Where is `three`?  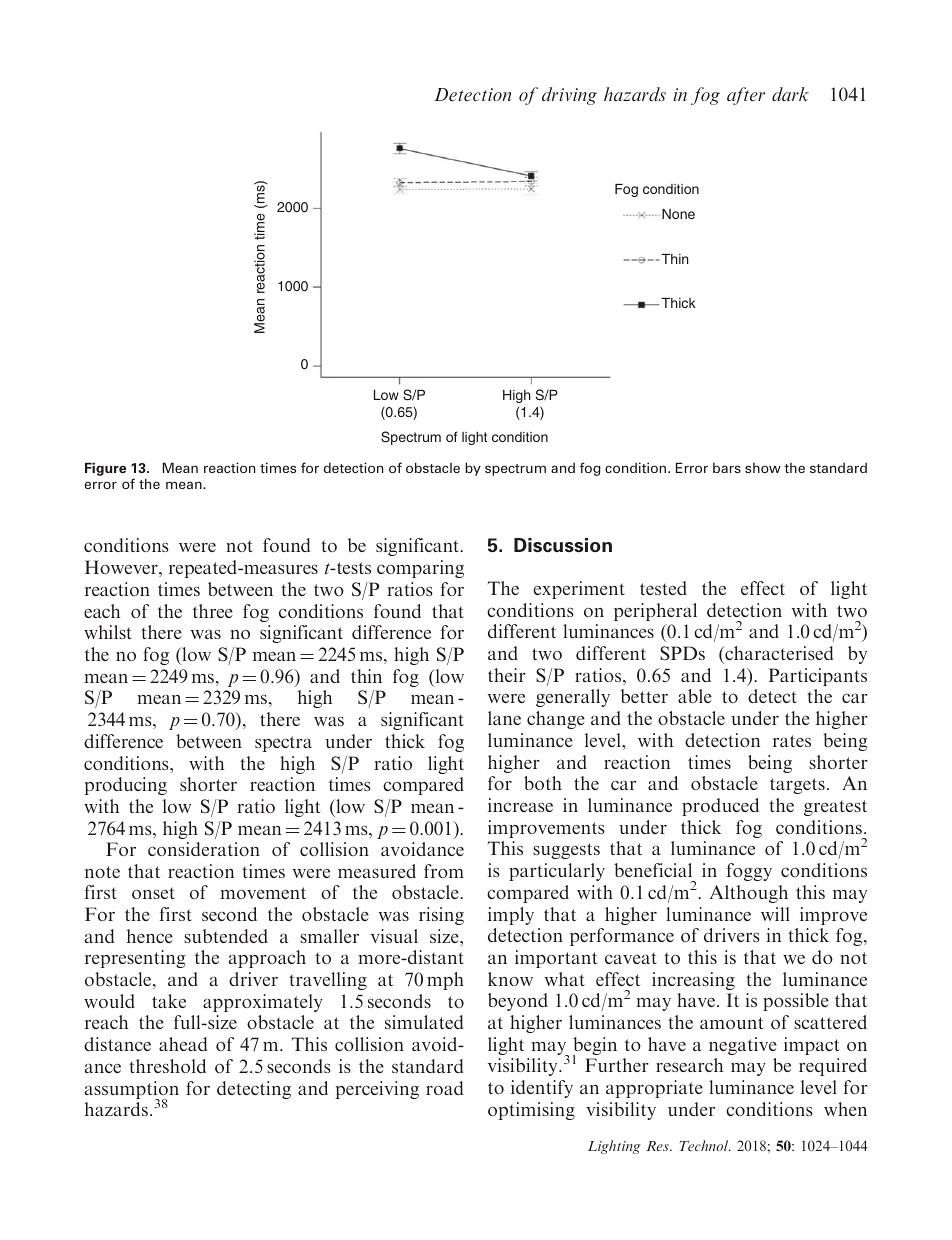
three is located at coordinates (213, 611).
